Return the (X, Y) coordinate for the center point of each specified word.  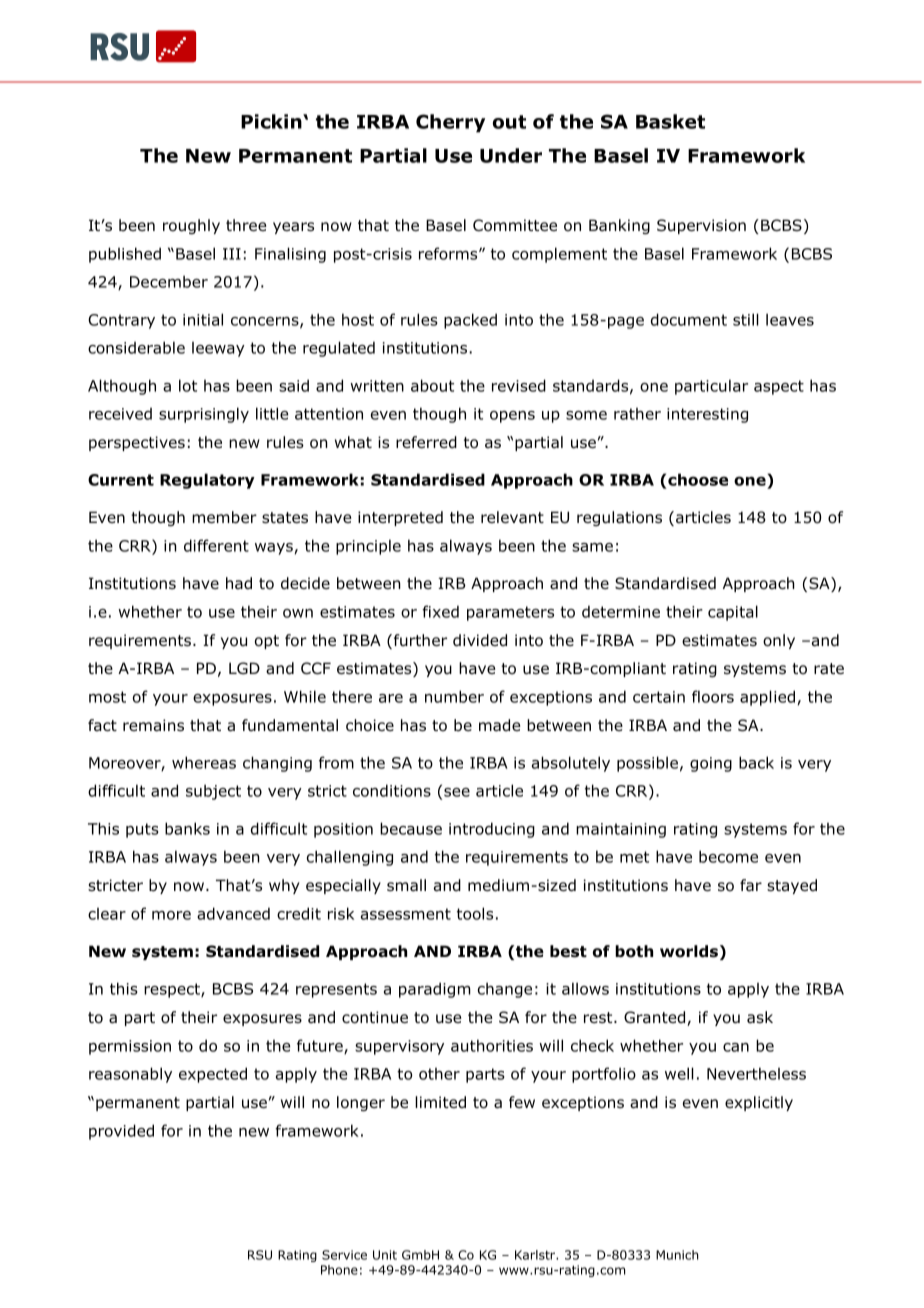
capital (733, 613)
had (239, 583)
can (736, 1047)
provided (121, 1132)
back (756, 762)
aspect (779, 387)
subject (213, 792)
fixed (440, 611)
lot (188, 385)
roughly (191, 226)
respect (173, 990)
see (457, 792)
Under (511, 155)
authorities (492, 1045)
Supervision (701, 226)
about (432, 385)
